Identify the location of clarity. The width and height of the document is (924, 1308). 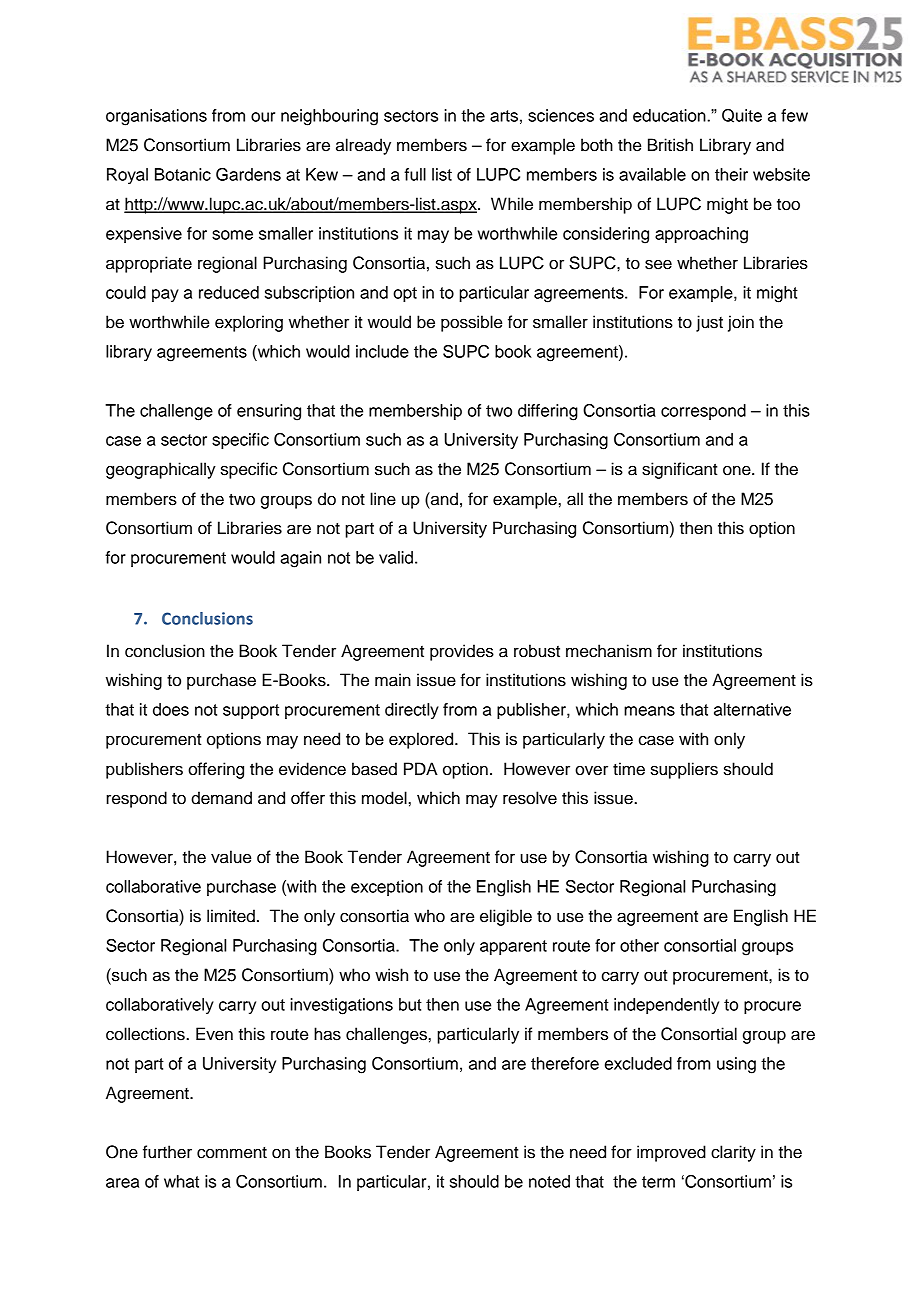
(733, 1153).
